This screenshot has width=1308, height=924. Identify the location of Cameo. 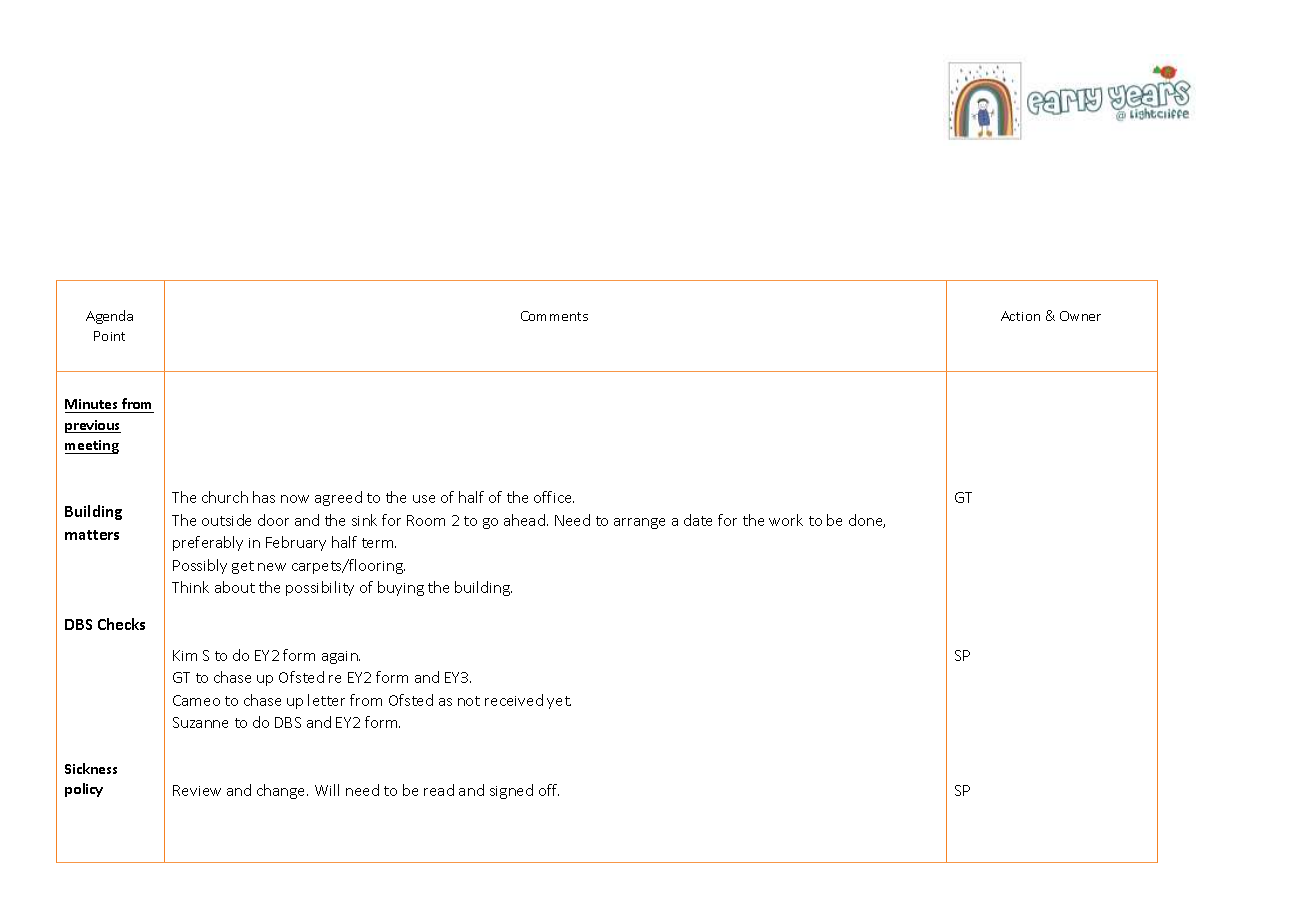
(196, 700).
